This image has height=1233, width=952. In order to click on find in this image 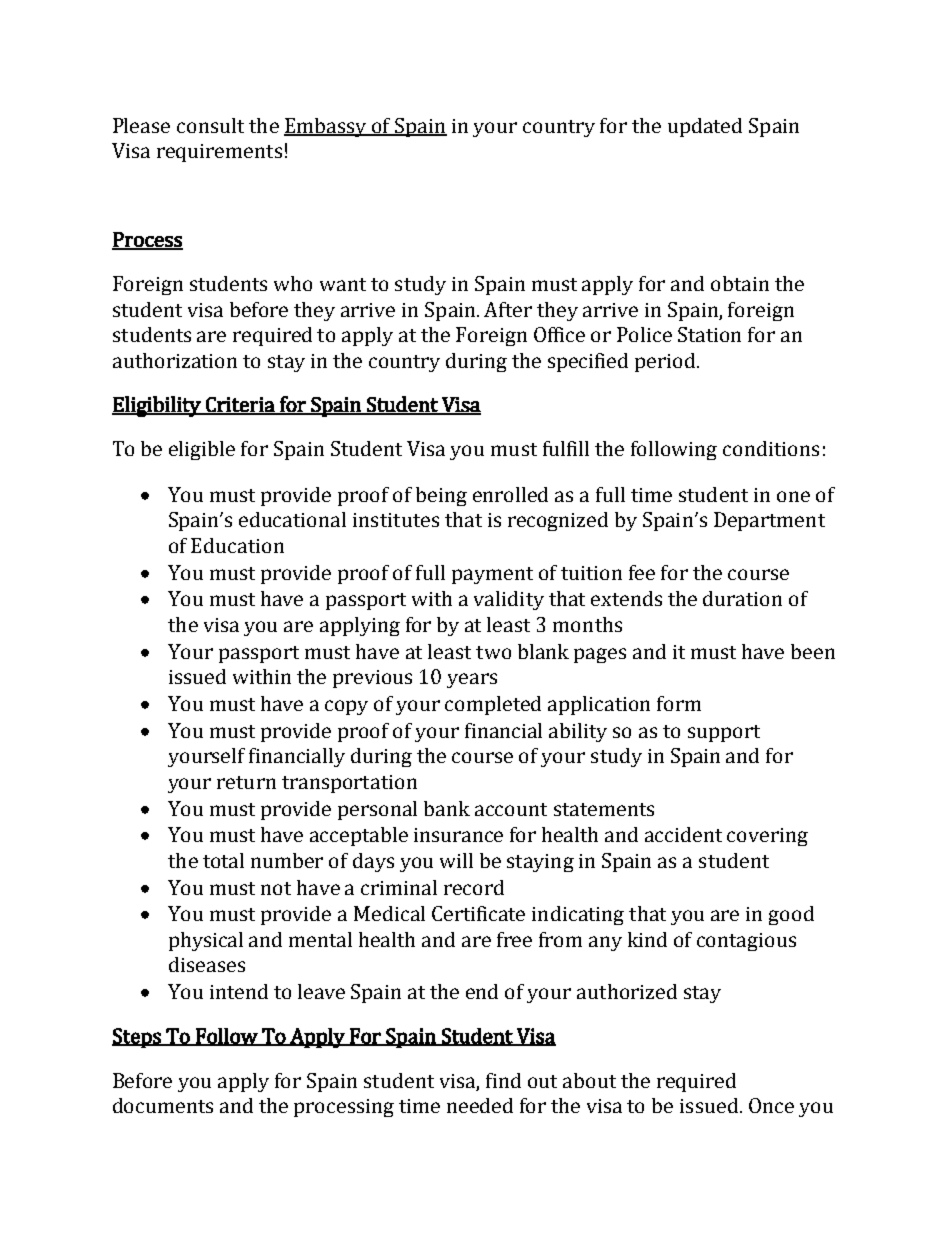, I will do `click(503, 1080)`.
